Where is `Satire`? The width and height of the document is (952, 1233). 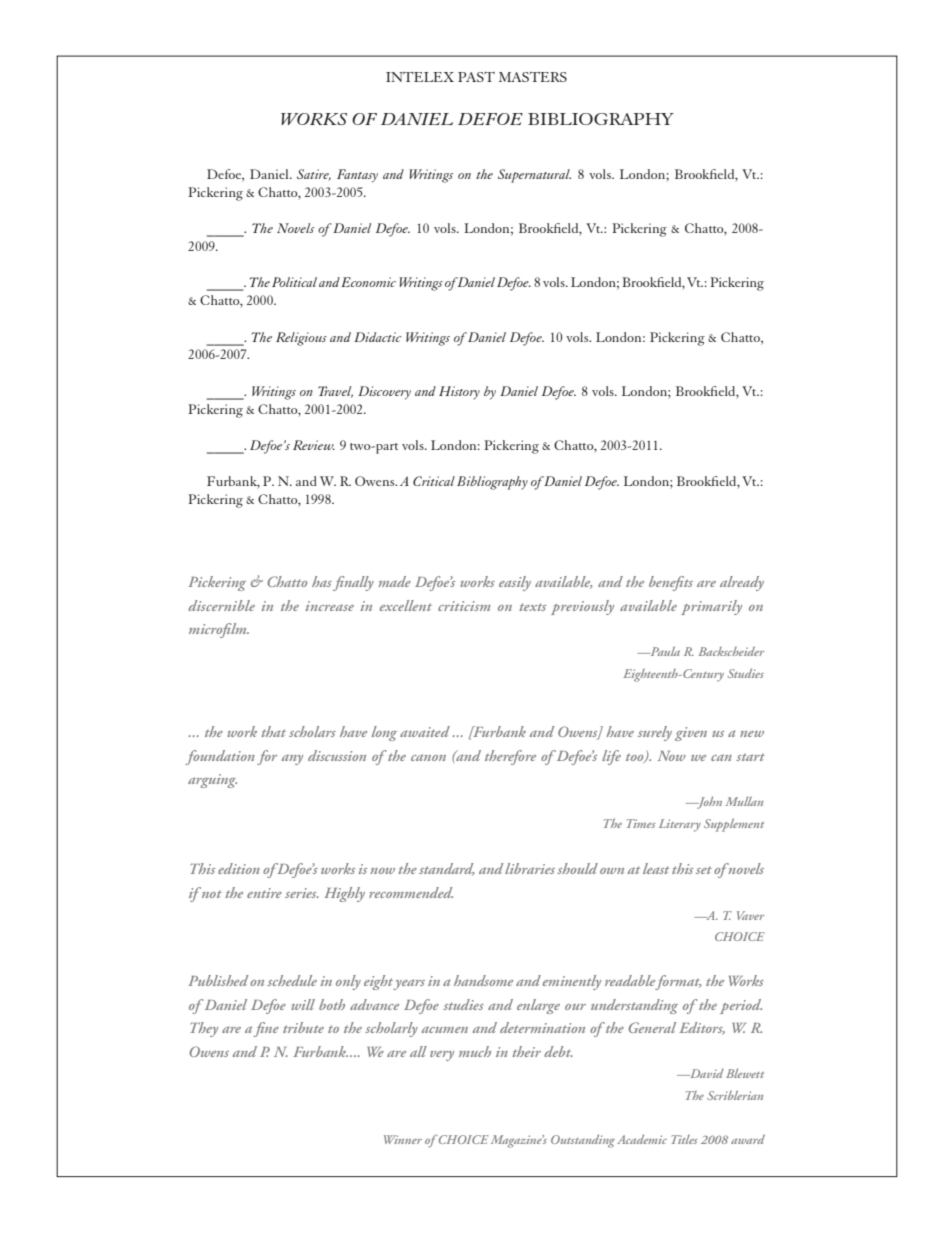
Satire is located at coordinates (314, 175).
